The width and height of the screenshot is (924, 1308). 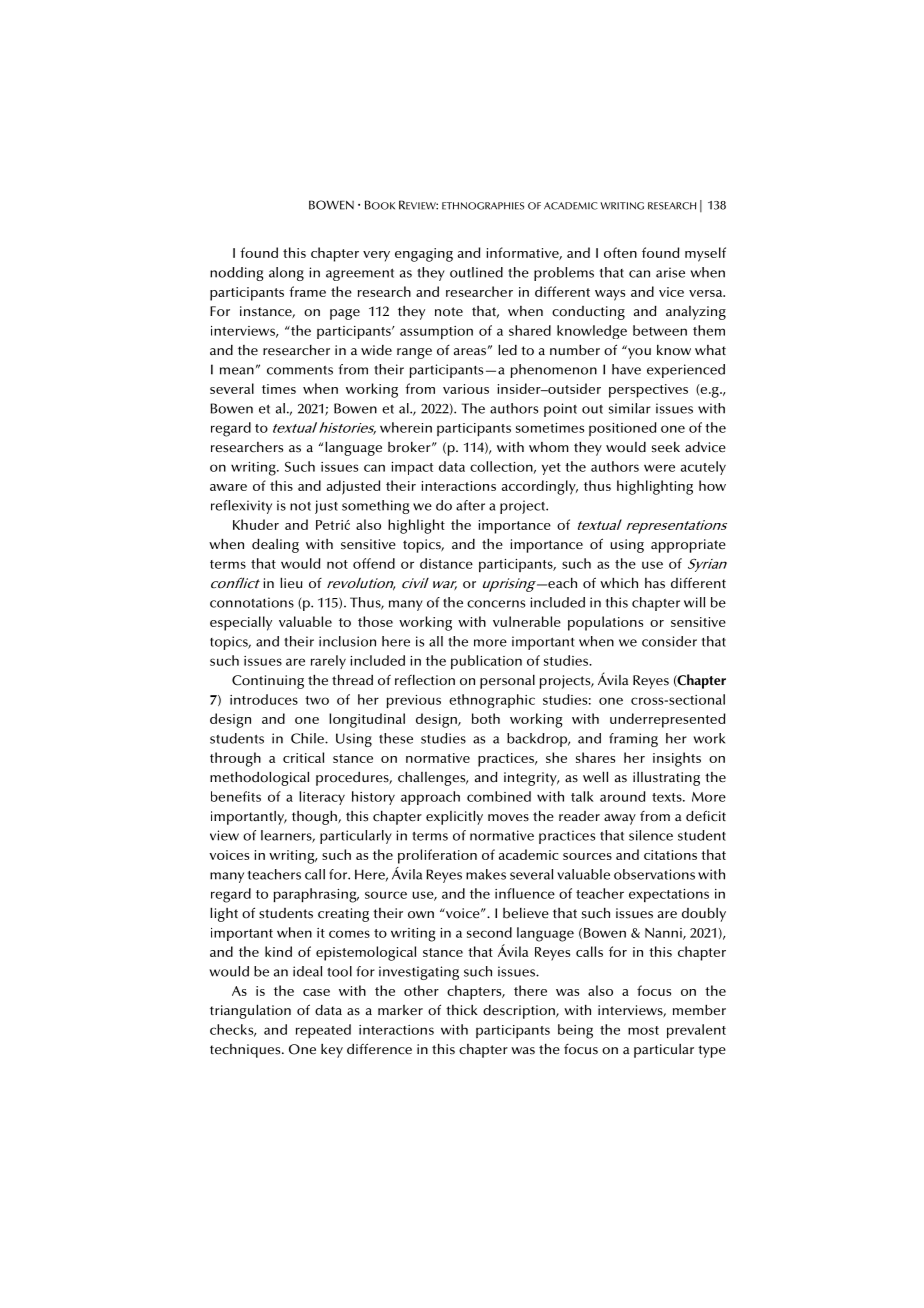 What do you see at coordinates (286, 274) in the screenshot?
I see `along` at bounding box center [286, 274].
